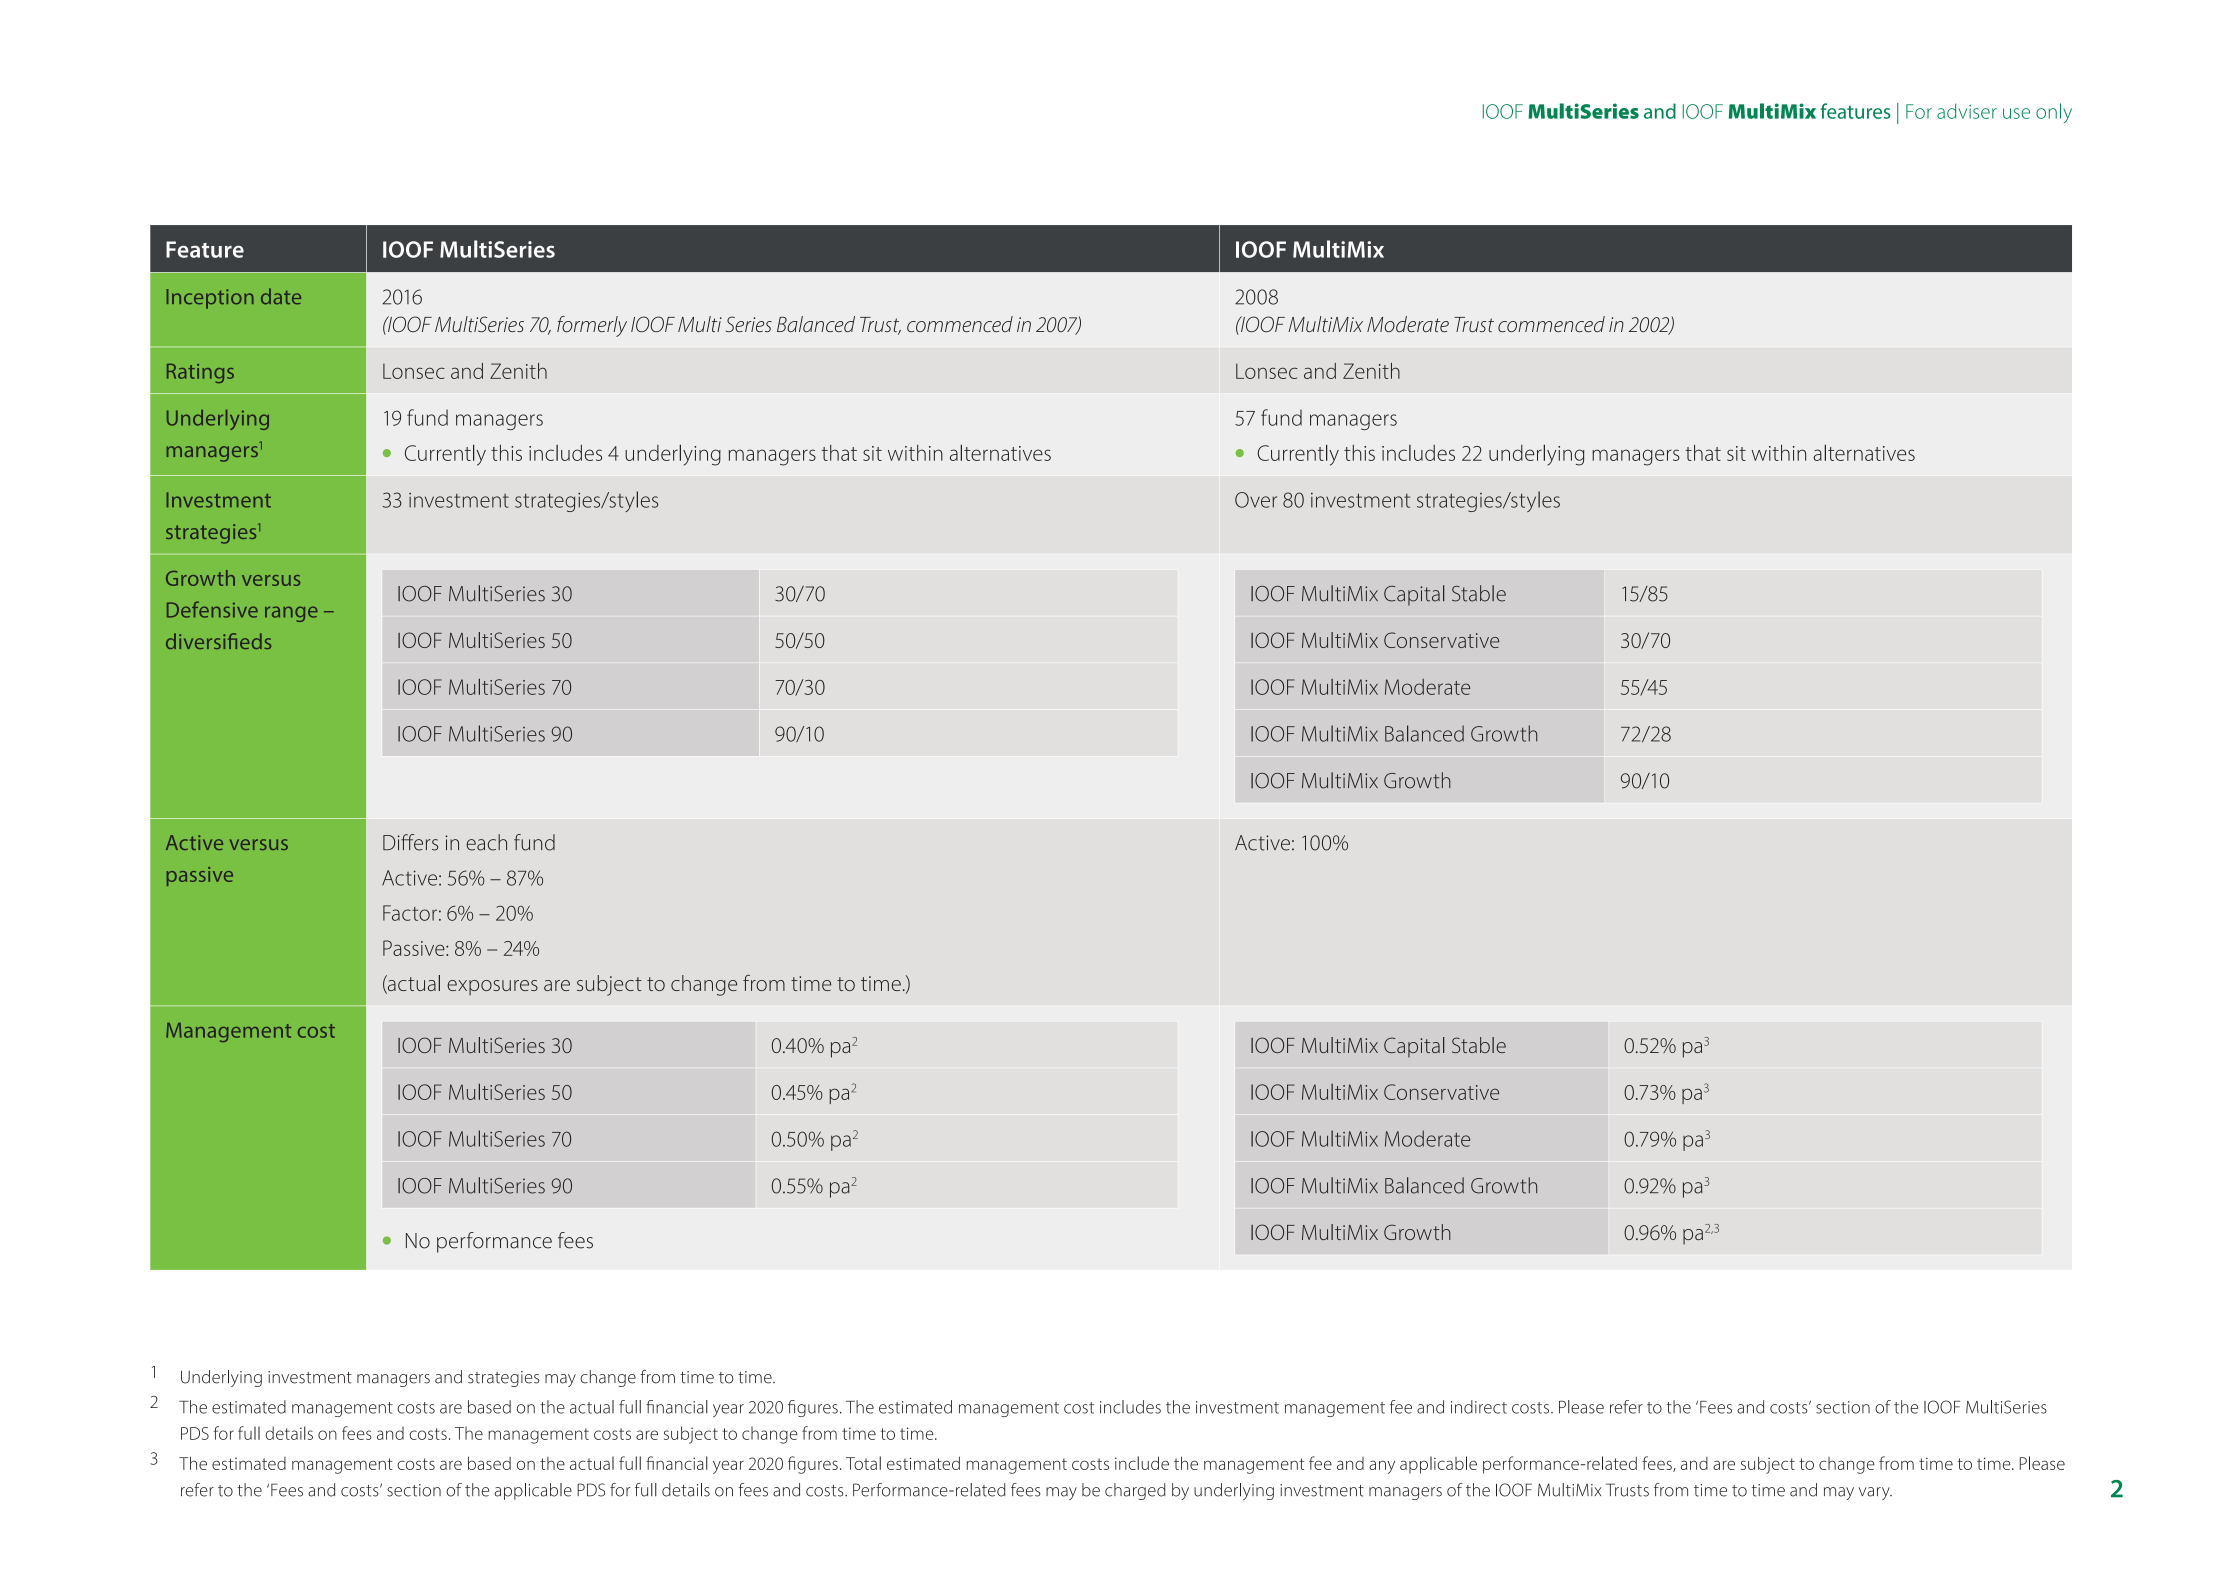 Image resolution: width=2222 pixels, height=1571 pixels. Describe the element at coordinates (486, 842) in the screenshot. I see `each` at that location.
